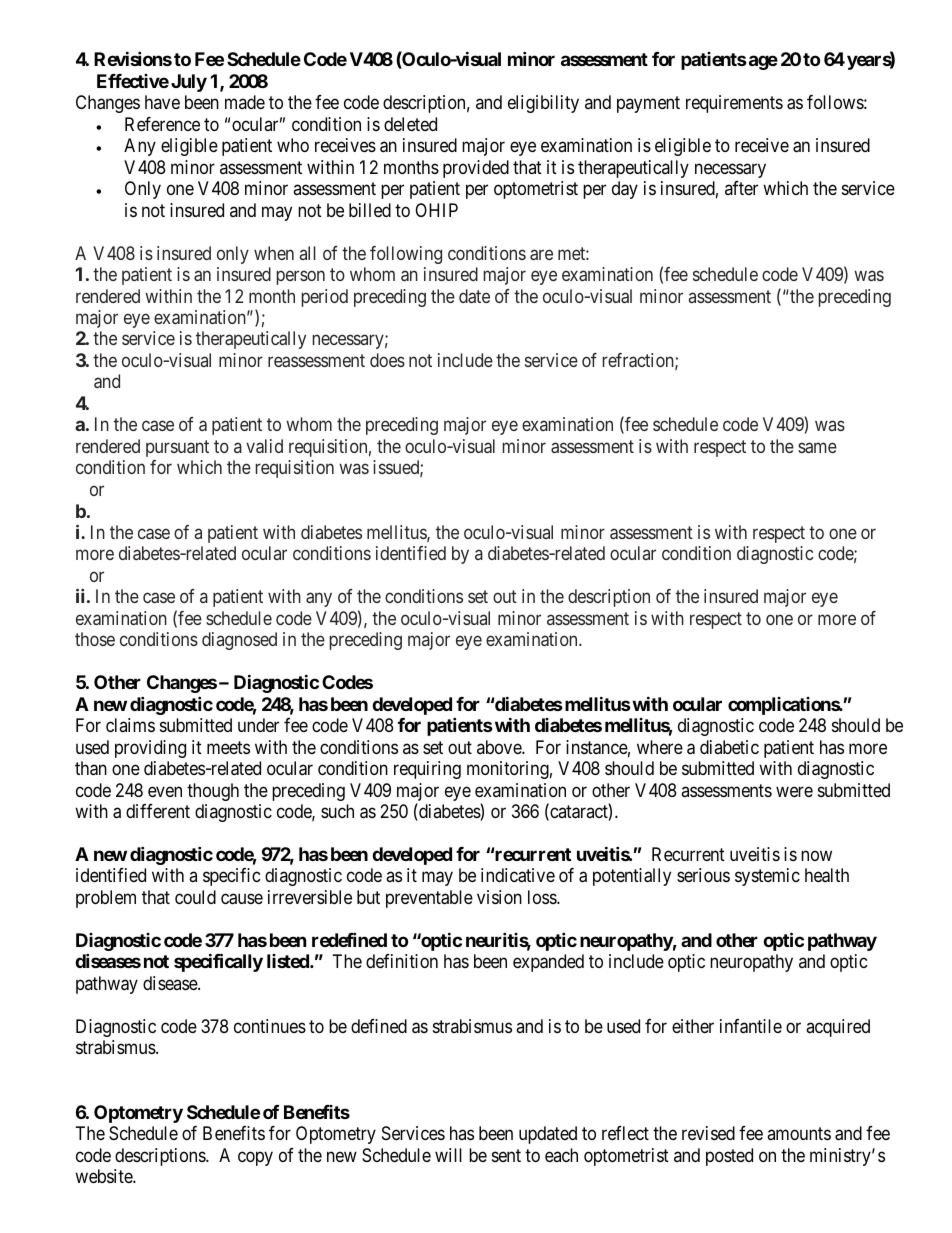 The image size is (952, 1233). I want to click on deleted, so click(410, 124).
